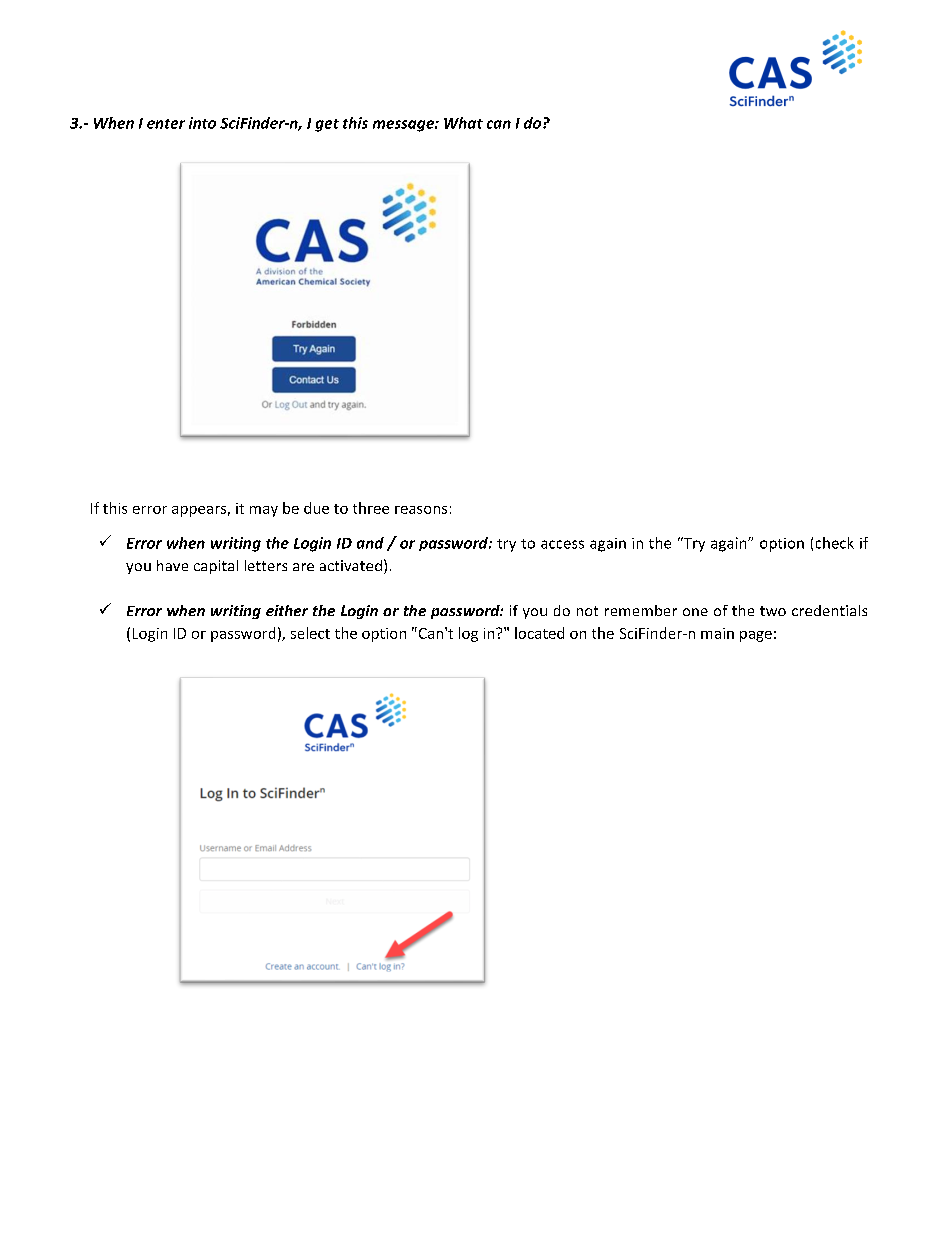 Image resolution: width=952 pixels, height=1233 pixels. I want to click on located, so click(539, 633).
